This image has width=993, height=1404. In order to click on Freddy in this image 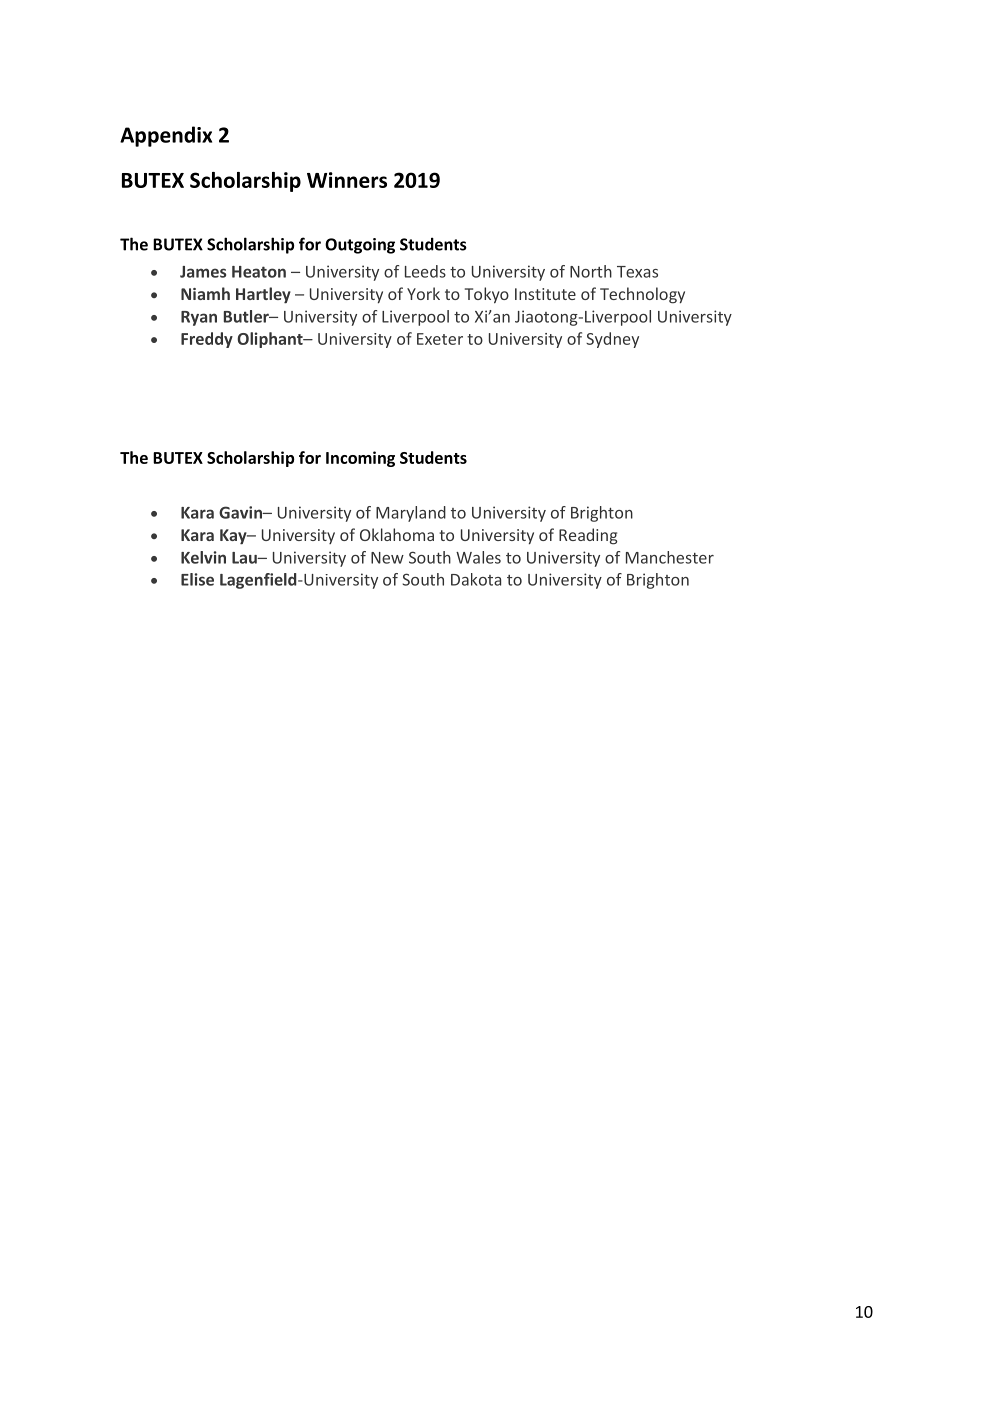, I will do `click(207, 340)`.
